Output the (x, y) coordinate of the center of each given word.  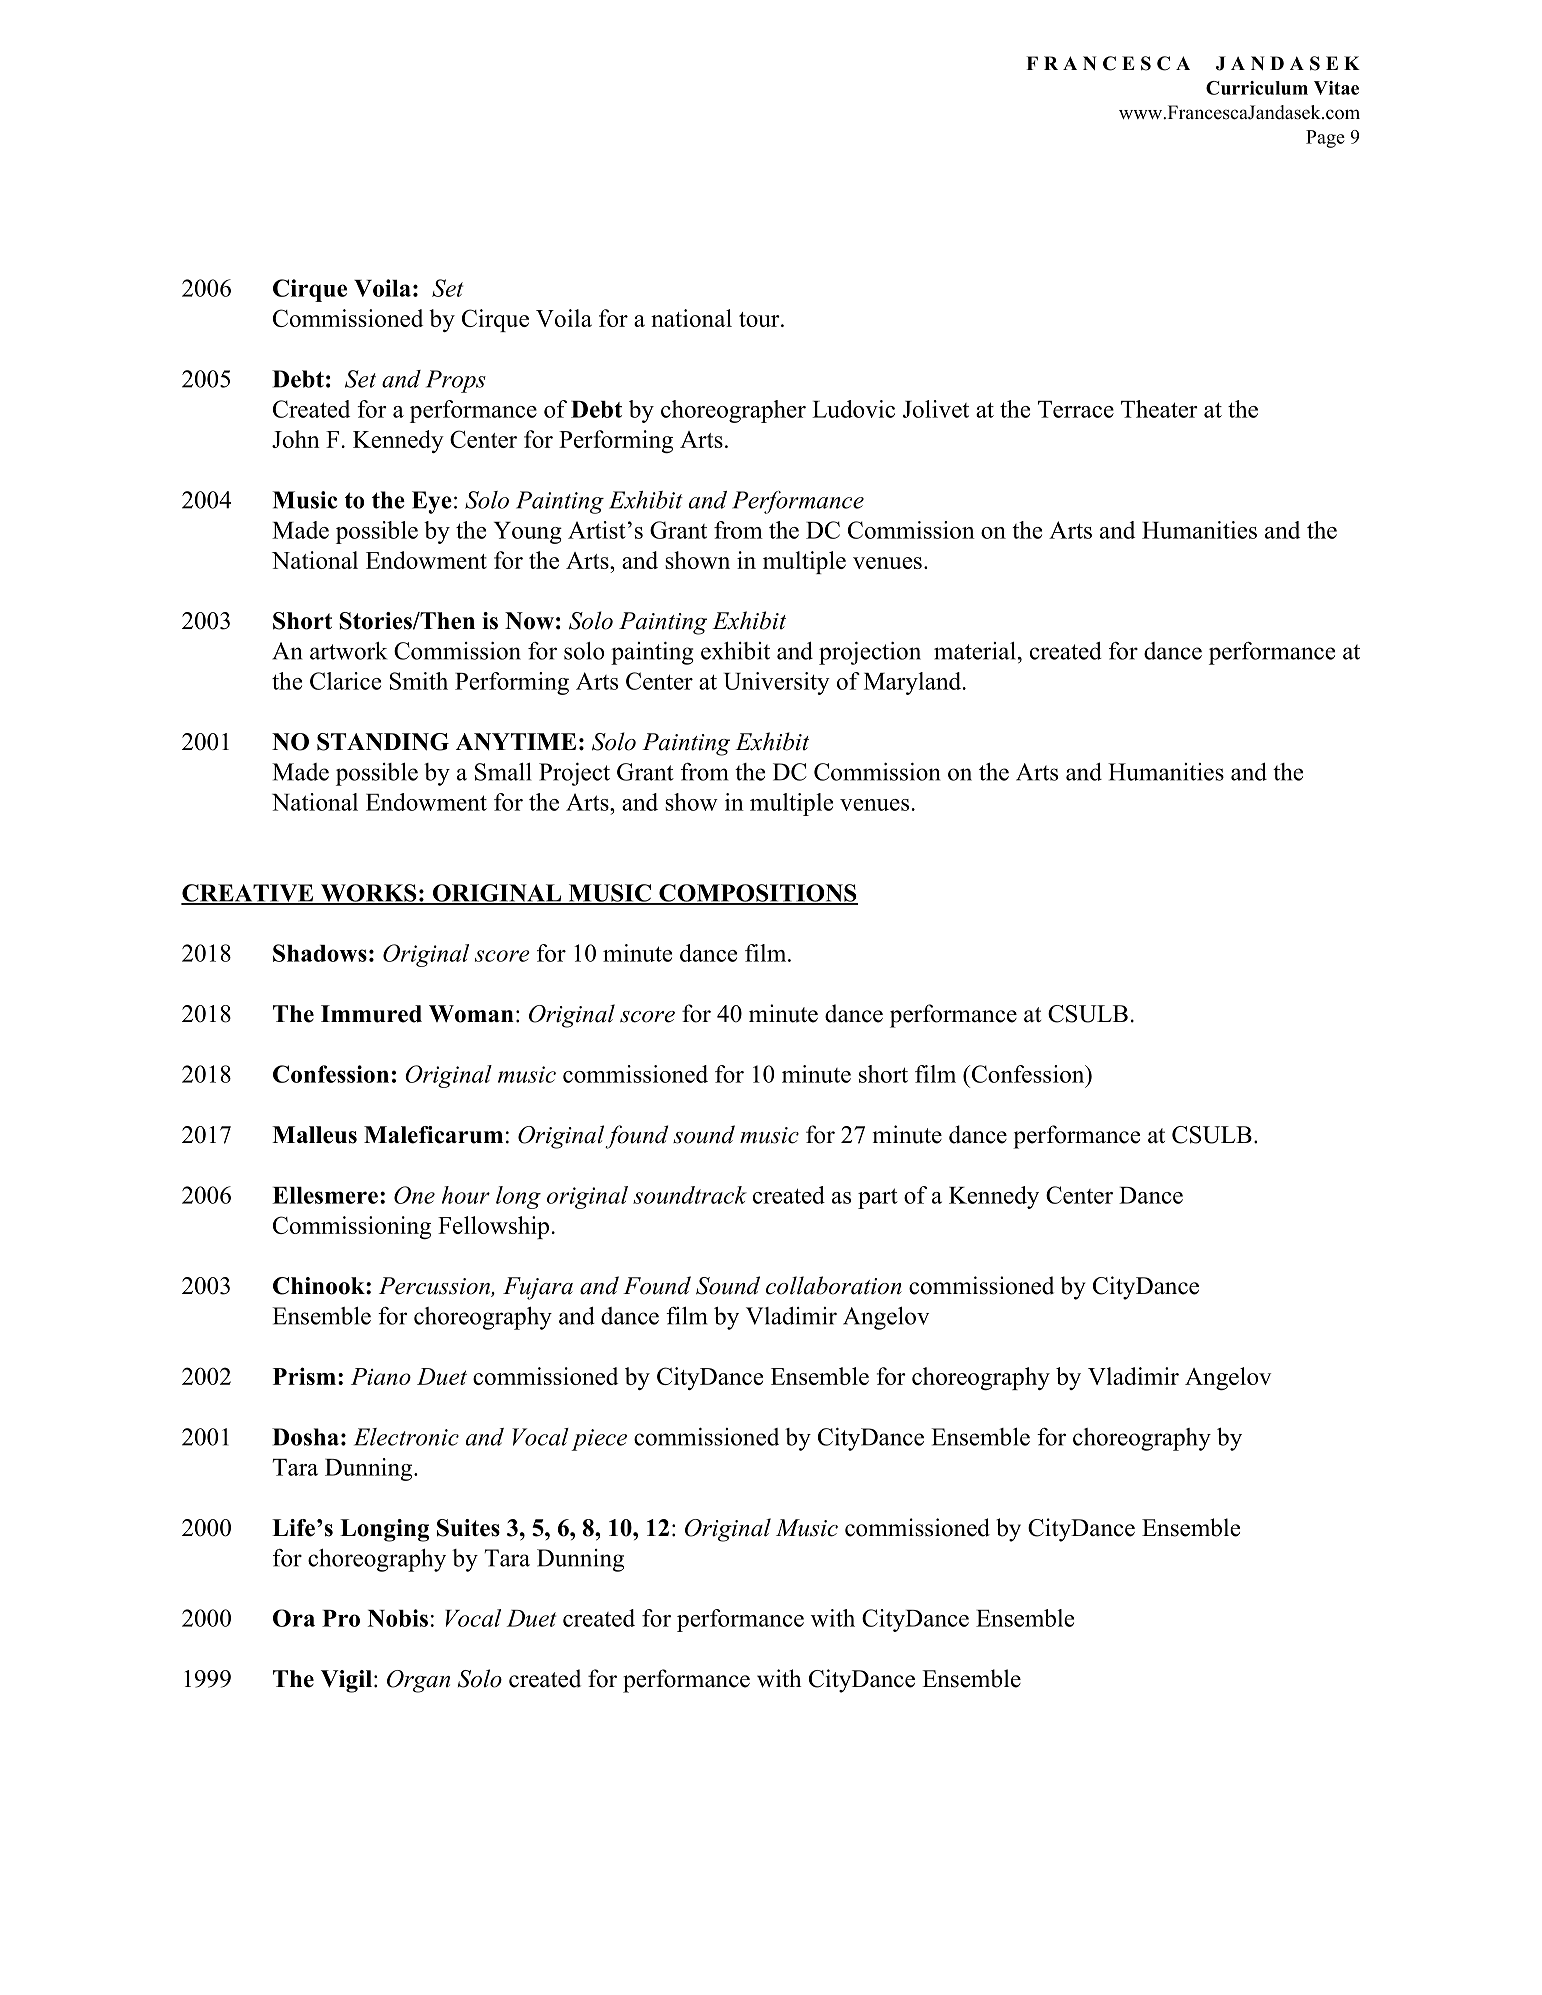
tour (760, 319)
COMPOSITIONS (757, 894)
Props (456, 381)
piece (599, 1440)
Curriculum (1257, 88)
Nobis (398, 1618)
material (975, 651)
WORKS (368, 894)
